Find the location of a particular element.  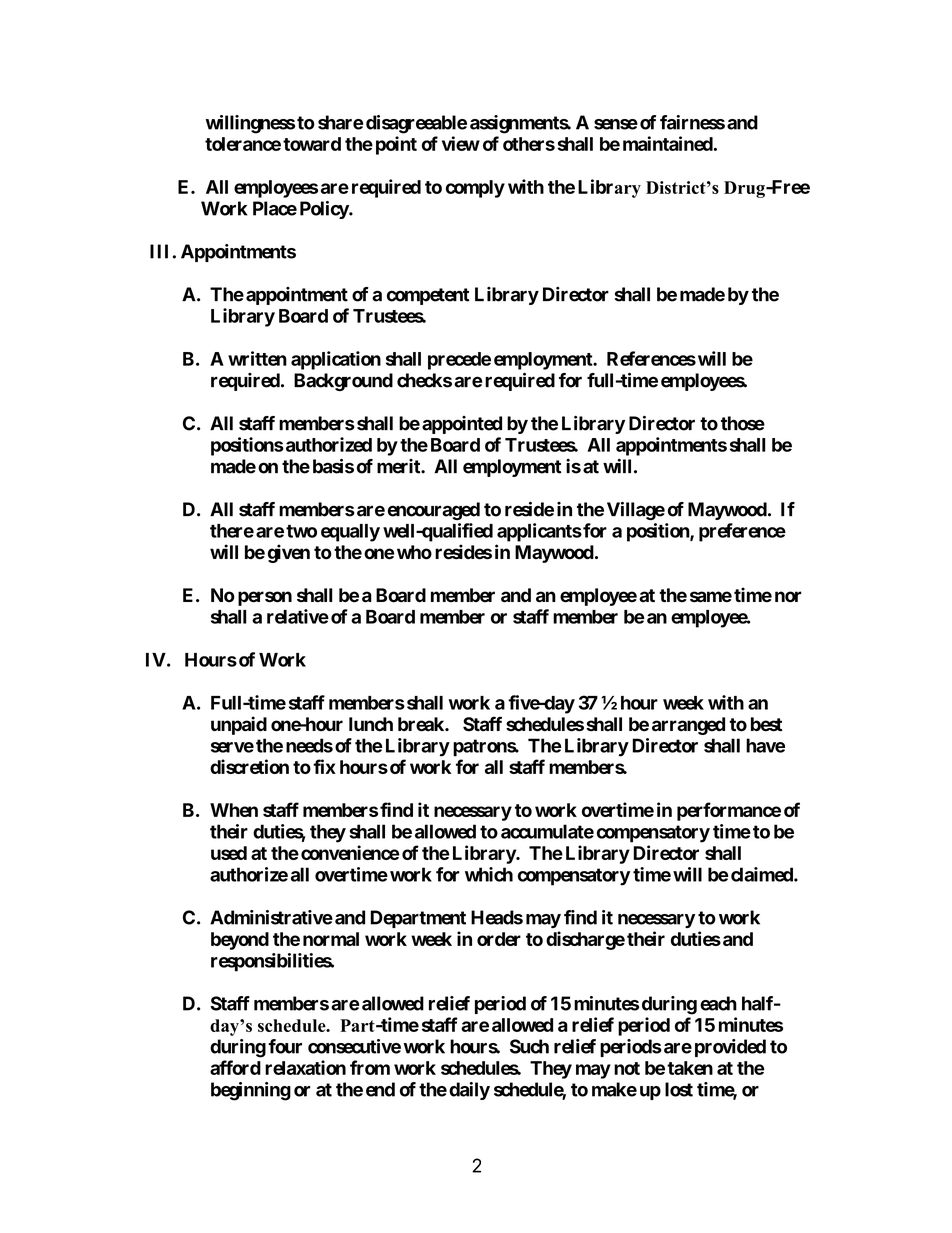

toward is located at coordinates (312, 144).
